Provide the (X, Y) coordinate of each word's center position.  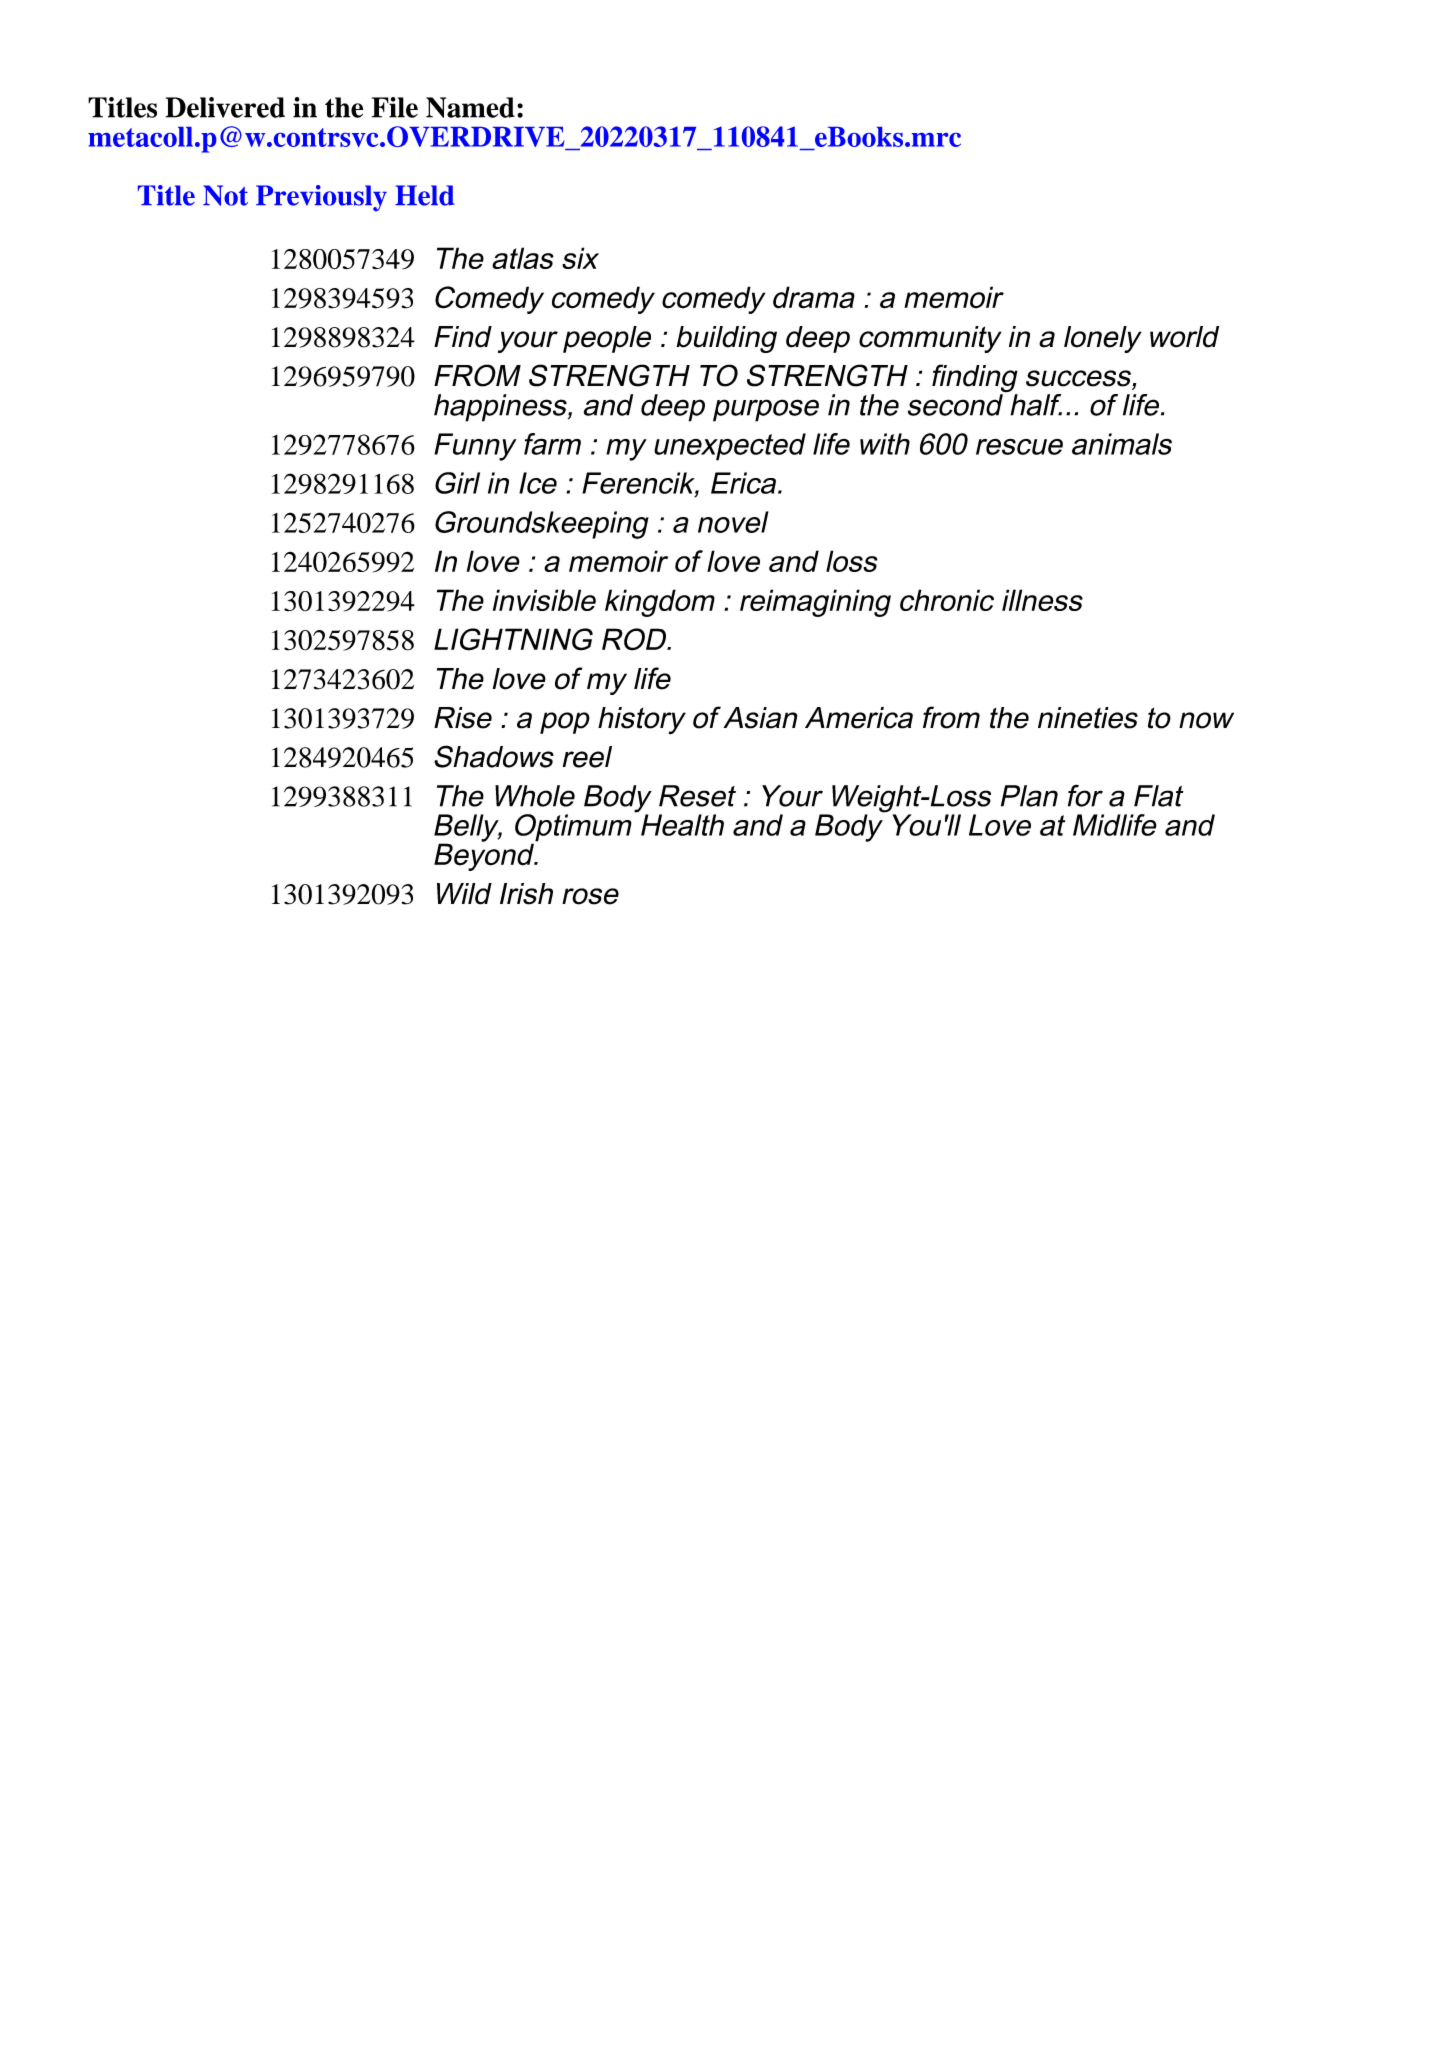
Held (425, 195)
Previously (321, 198)
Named (470, 107)
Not (225, 195)
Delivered (225, 107)
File (395, 107)
